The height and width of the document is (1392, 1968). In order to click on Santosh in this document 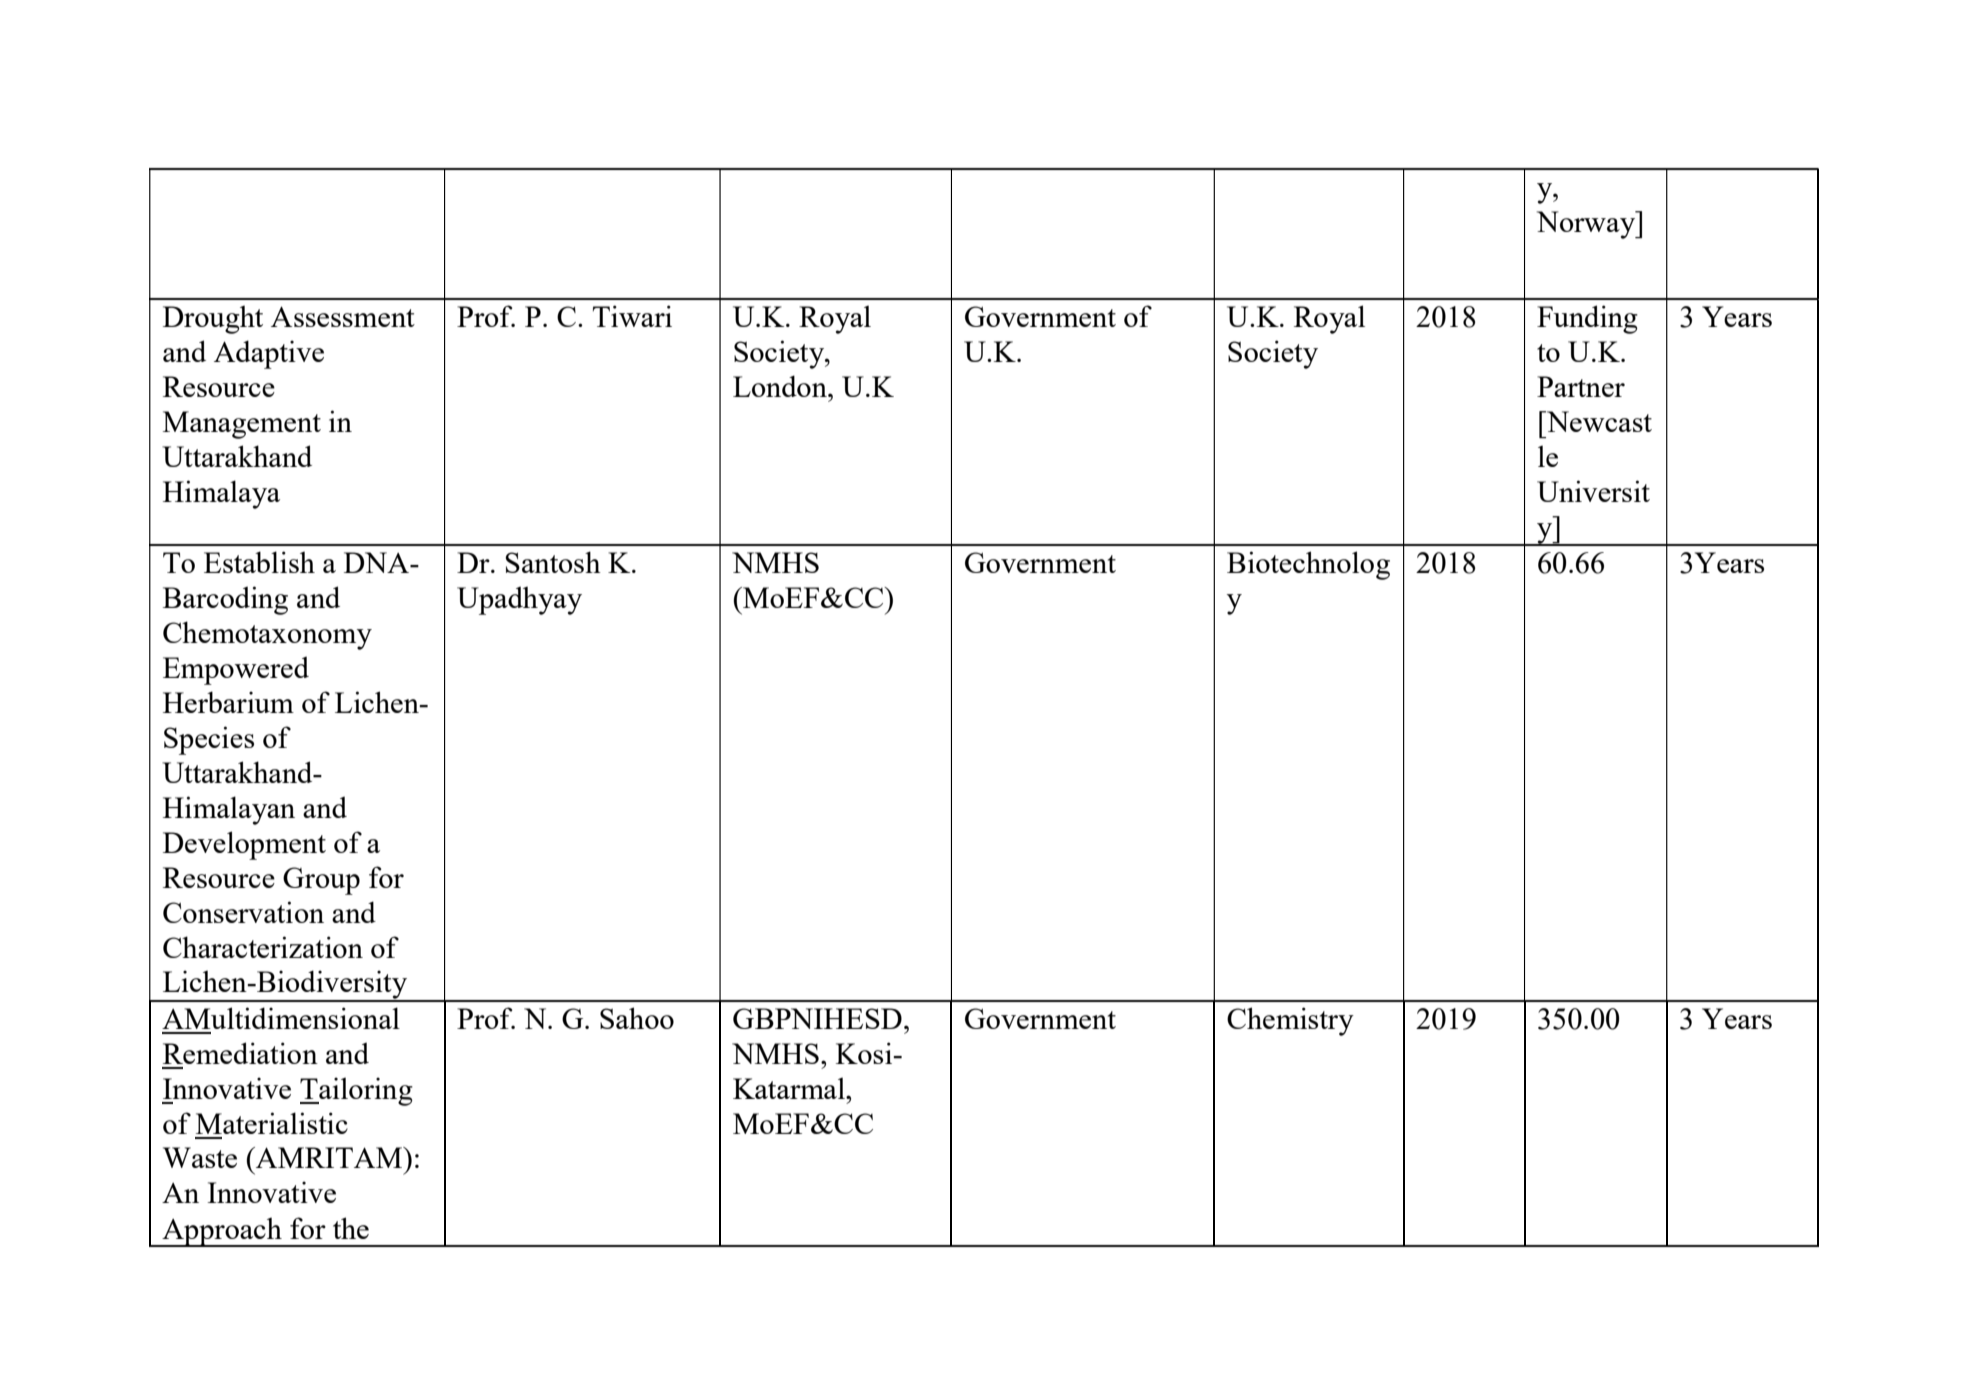, I will do `click(553, 562)`.
